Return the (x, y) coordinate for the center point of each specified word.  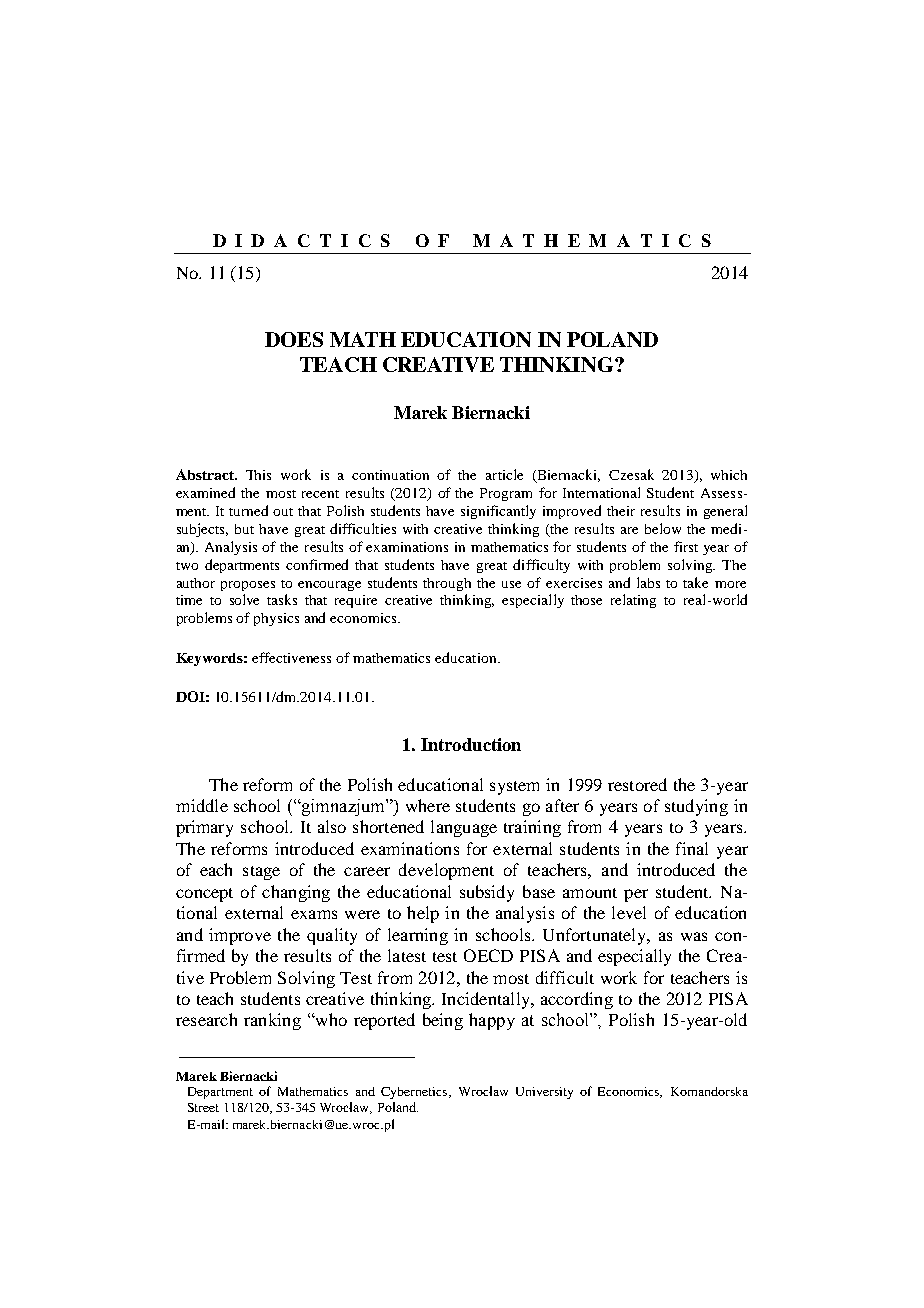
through (447, 584)
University (544, 1093)
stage (261, 873)
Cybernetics (415, 1093)
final (692, 848)
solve (244, 599)
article (504, 474)
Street (203, 1107)
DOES (294, 339)
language (464, 828)
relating (633, 601)
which (729, 475)
